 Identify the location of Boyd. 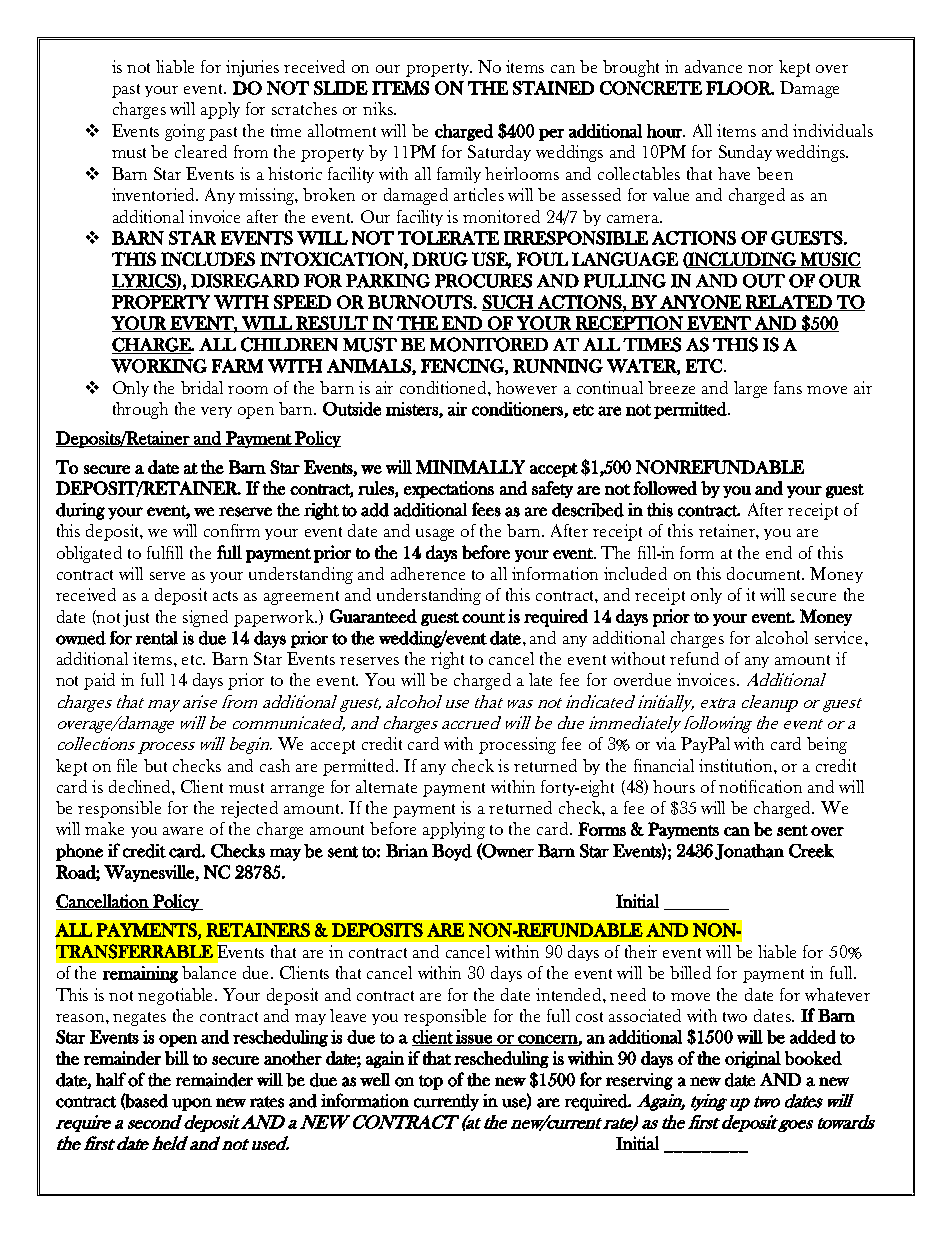
(452, 852).
